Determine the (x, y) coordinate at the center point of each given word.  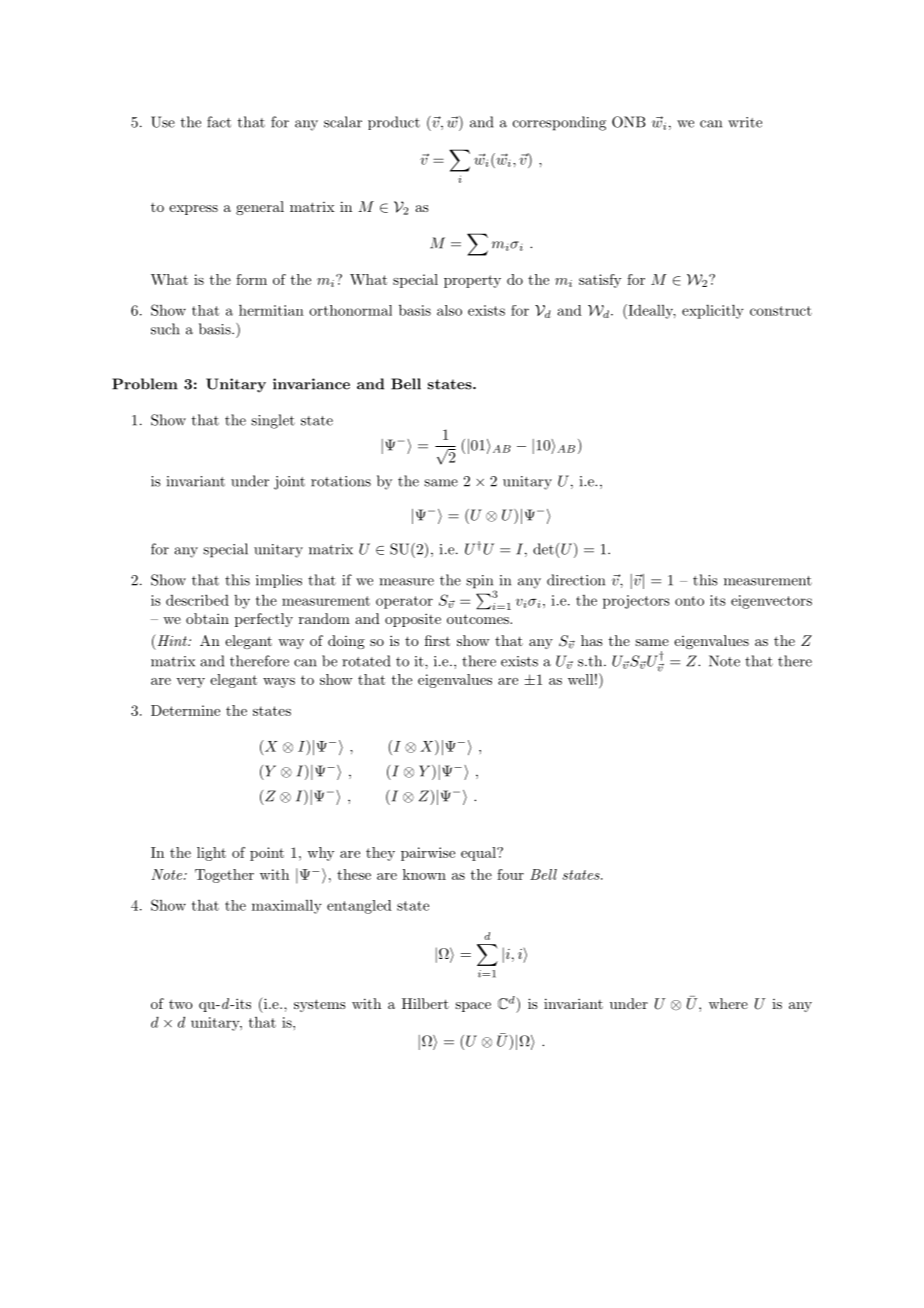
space (473, 1007)
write (745, 122)
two (181, 1004)
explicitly (713, 312)
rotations (341, 481)
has (592, 640)
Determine (185, 710)
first (437, 640)
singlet (273, 421)
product (394, 123)
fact (219, 122)
